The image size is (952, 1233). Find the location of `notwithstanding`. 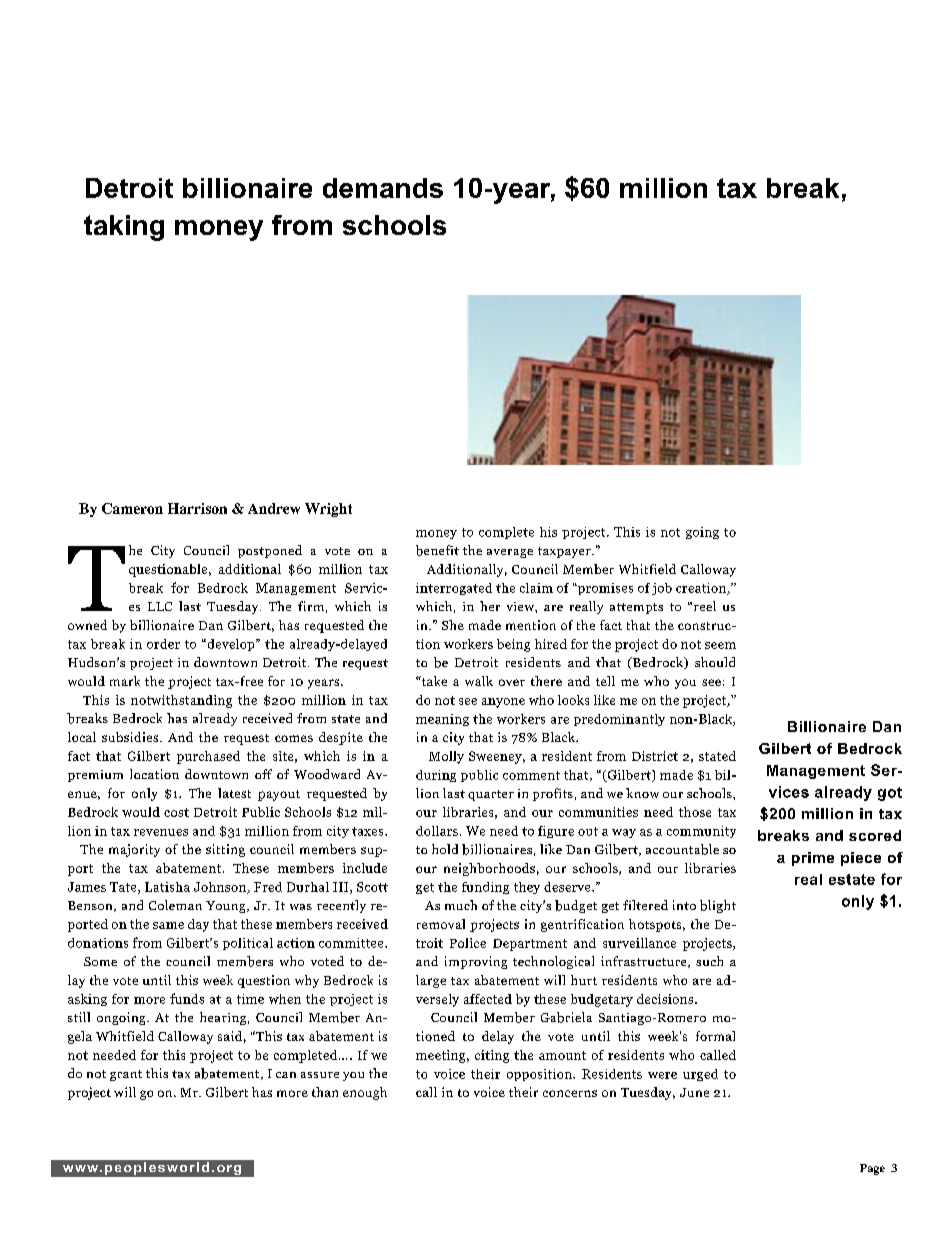

notwithstanding is located at coordinates (181, 701).
